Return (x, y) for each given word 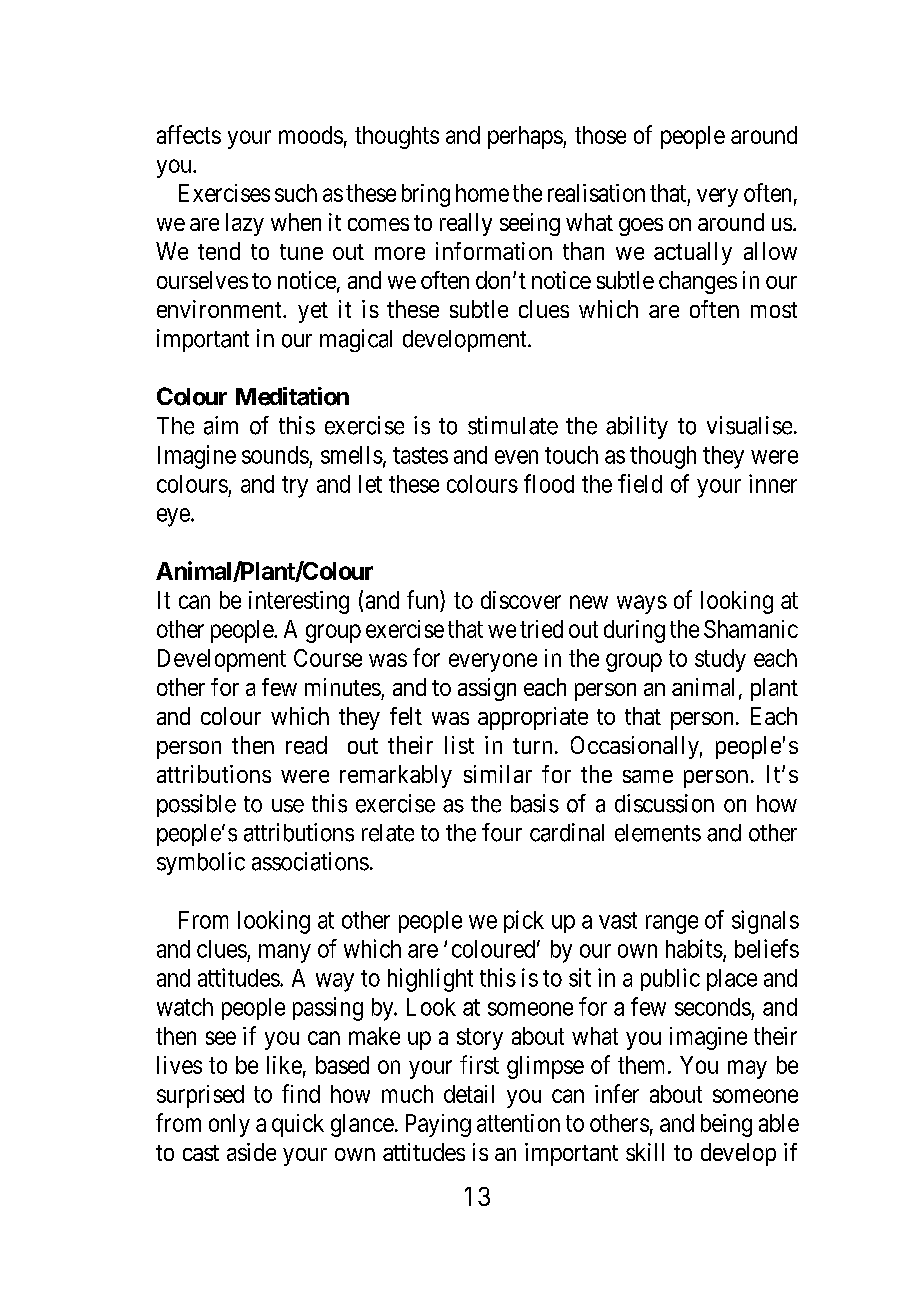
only (229, 1125)
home (482, 193)
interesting (299, 602)
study (720, 660)
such (296, 193)
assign (487, 689)
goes (641, 227)
